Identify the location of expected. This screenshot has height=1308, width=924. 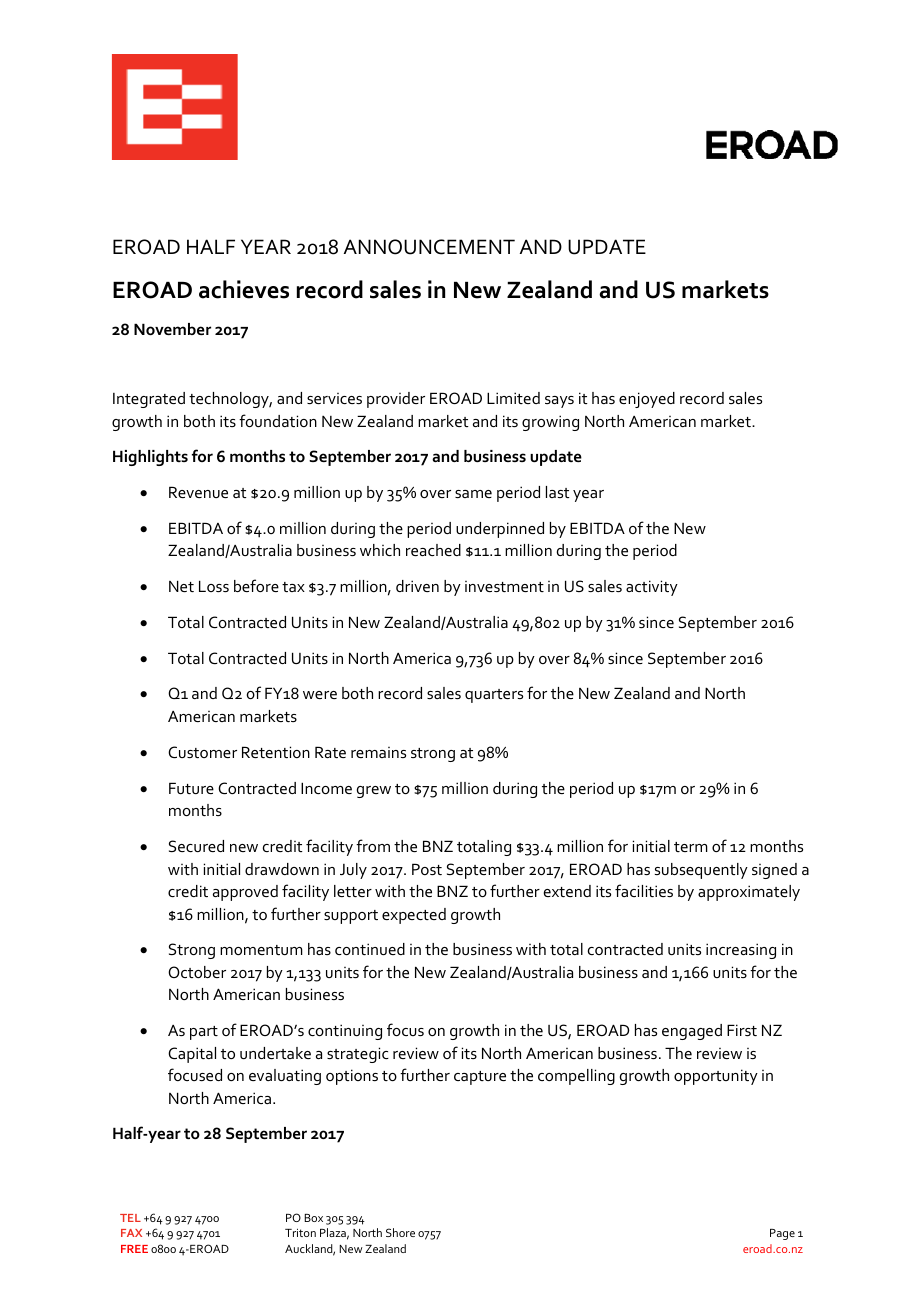
(414, 916).
